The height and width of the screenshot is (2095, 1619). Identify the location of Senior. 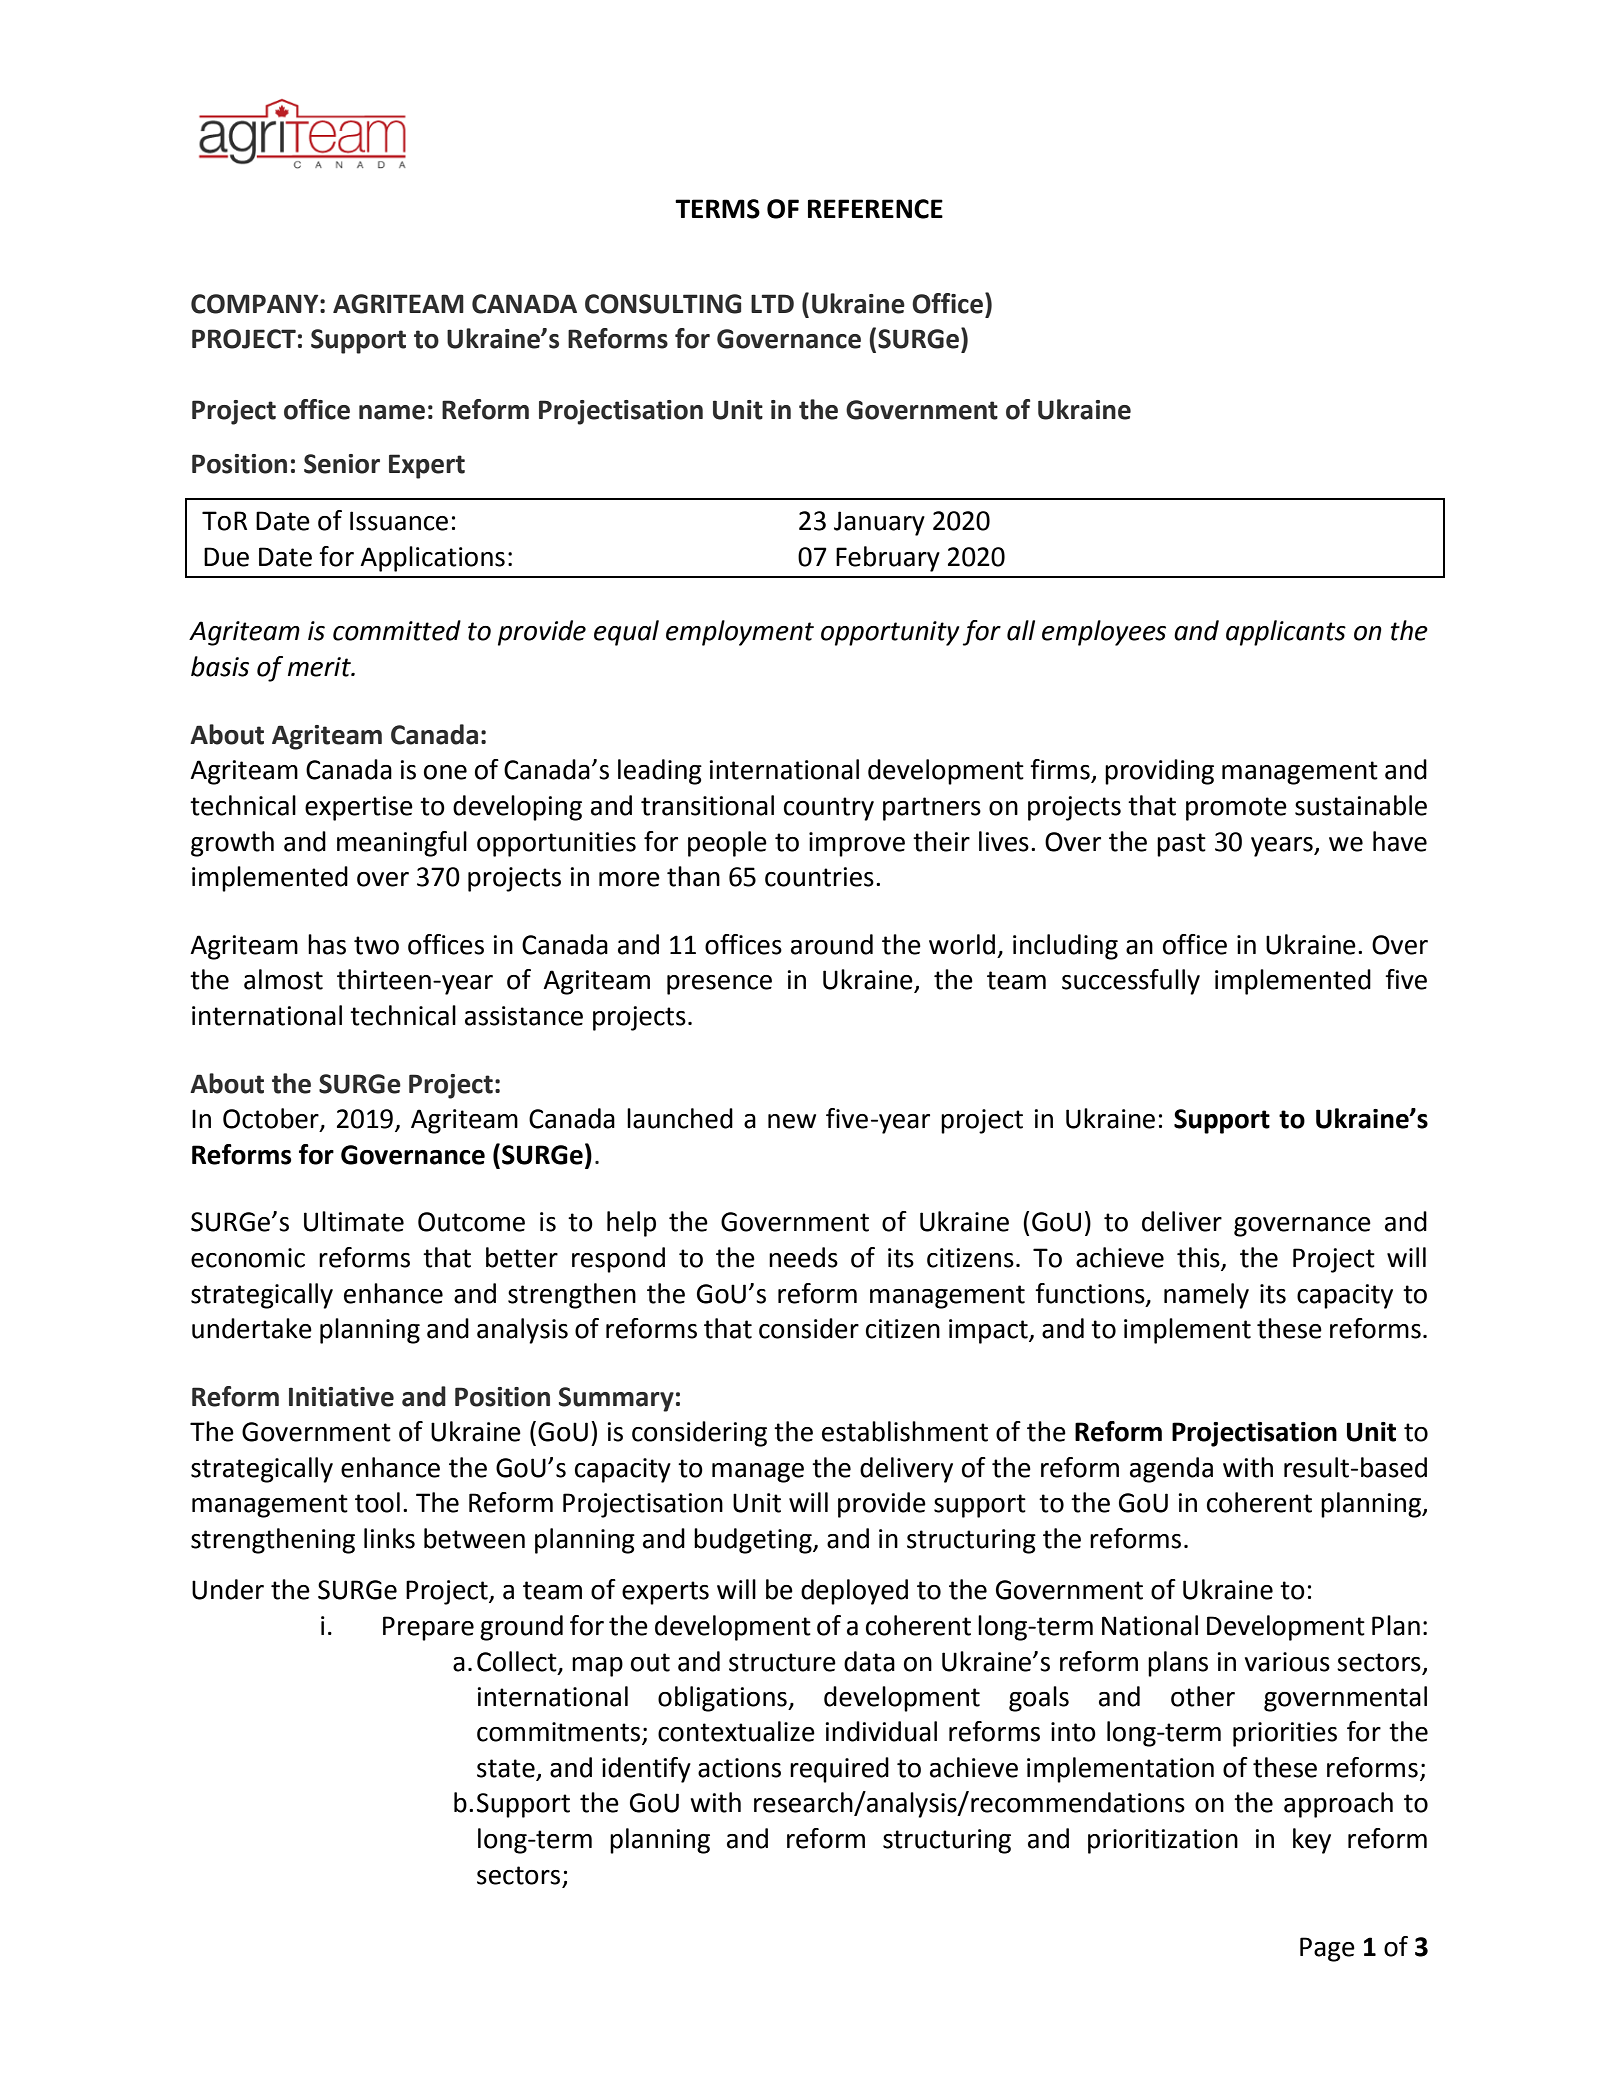
(342, 464).
